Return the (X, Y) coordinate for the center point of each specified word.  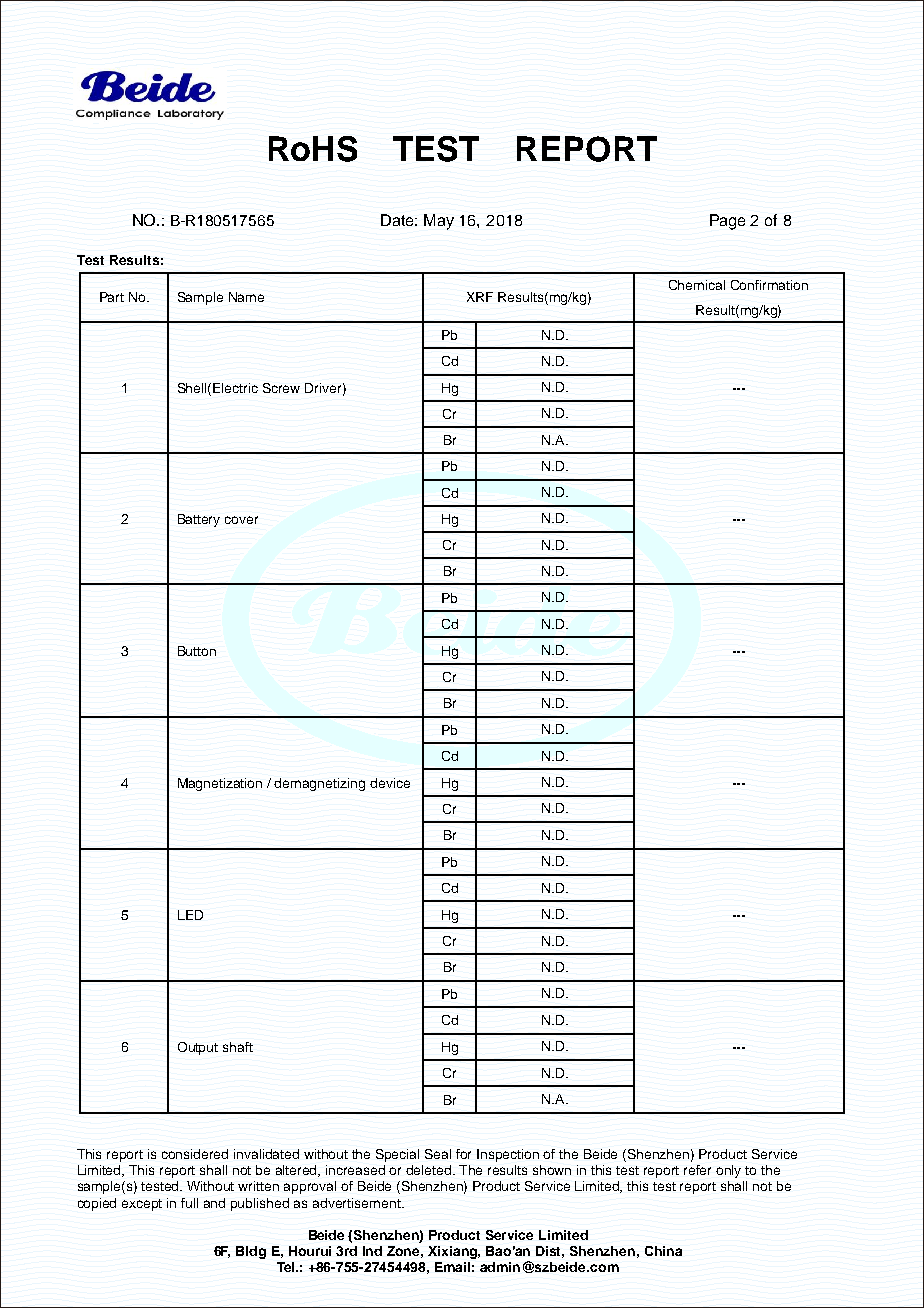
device (390, 783)
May (439, 222)
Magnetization (220, 784)
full (189, 1203)
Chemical (697, 285)
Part (112, 297)
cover (241, 520)
